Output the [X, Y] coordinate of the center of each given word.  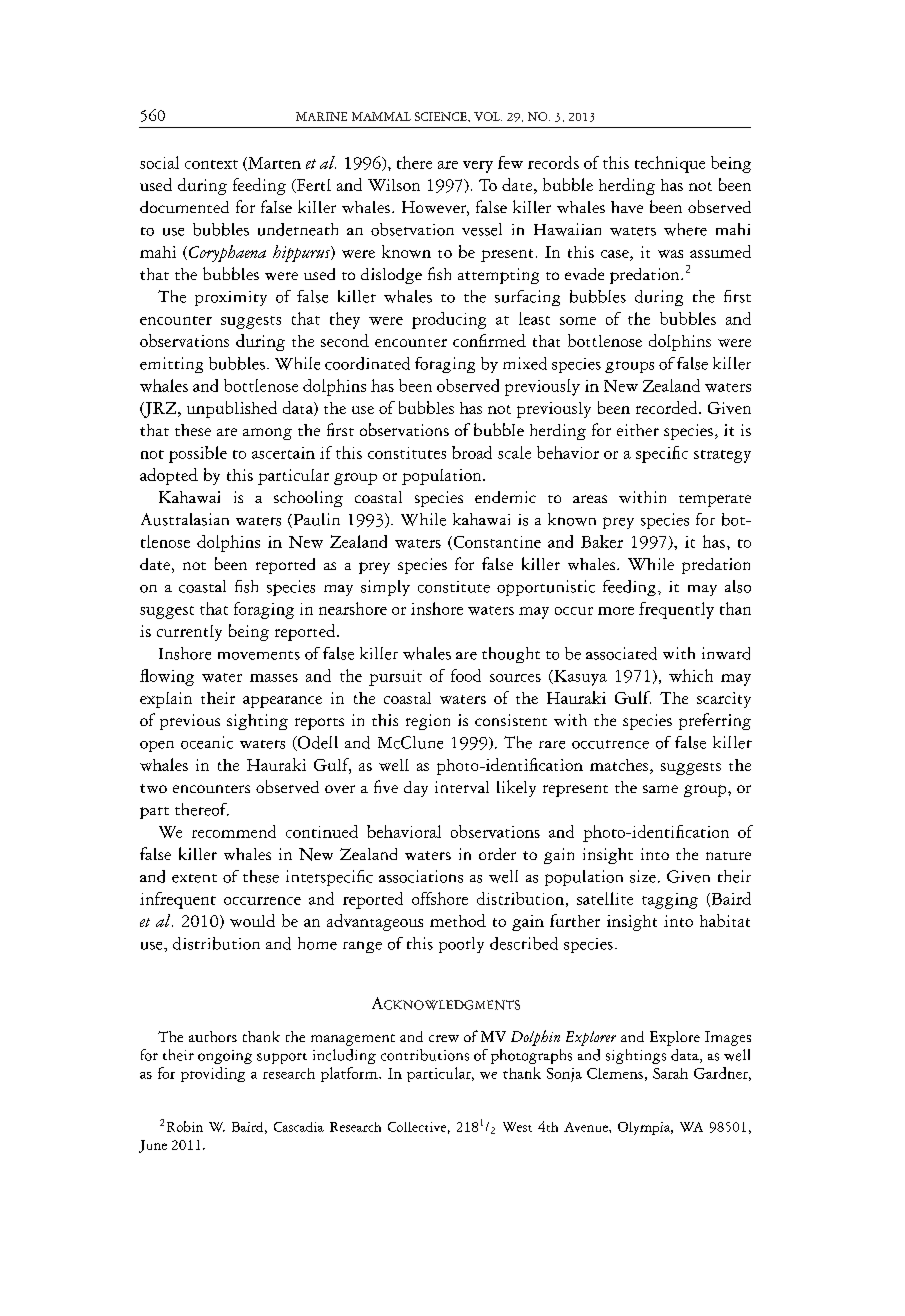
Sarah [670, 1073]
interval [462, 787]
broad [472, 452]
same [660, 789]
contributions [425, 1055]
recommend [234, 831]
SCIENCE [442, 116]
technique [670, 164]
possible [198, 454]
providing [213, 1074]
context [211, 164]
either [638, 430]
